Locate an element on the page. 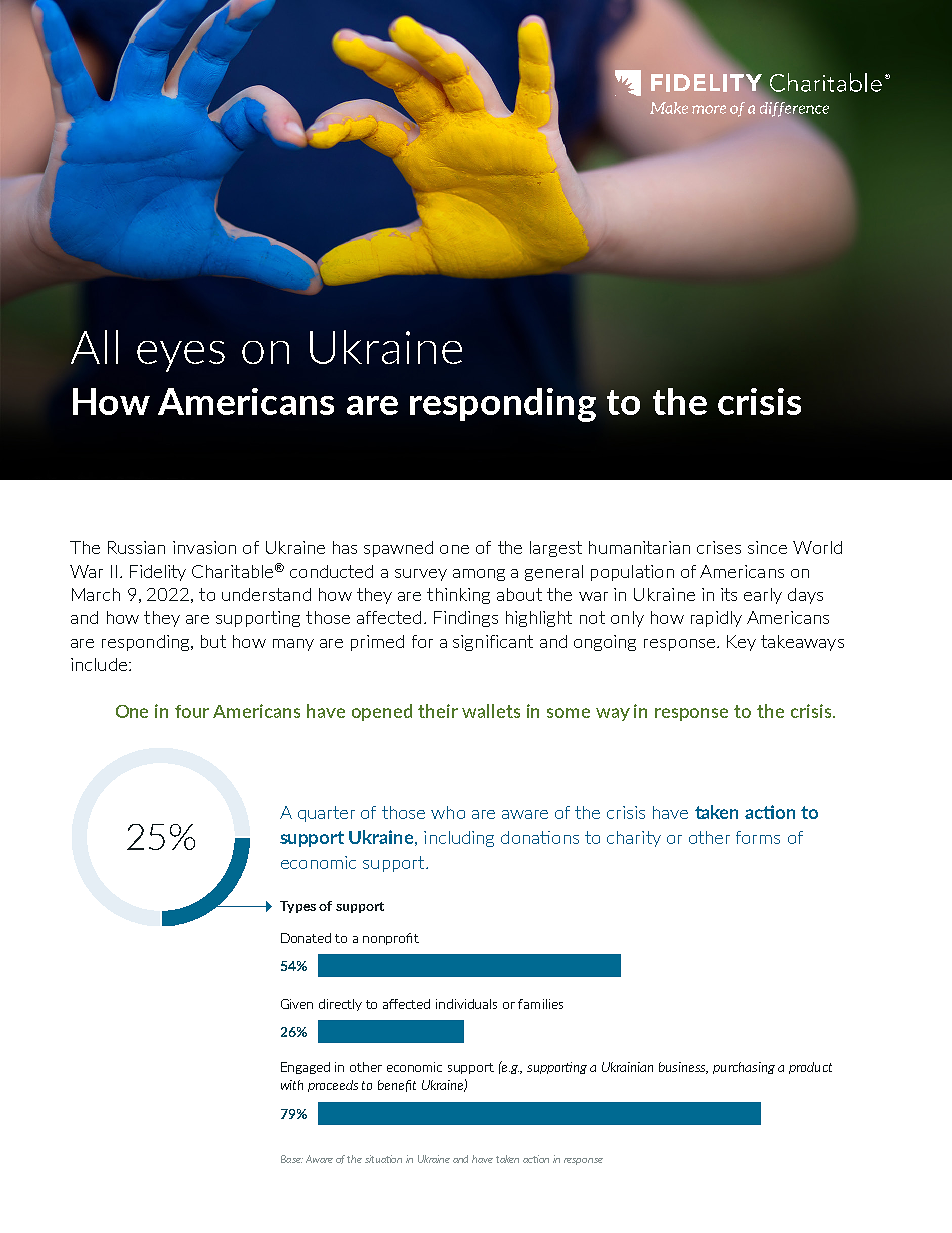 This document has height=1233, width=952. spawned is located at coordinates (398, 549).
